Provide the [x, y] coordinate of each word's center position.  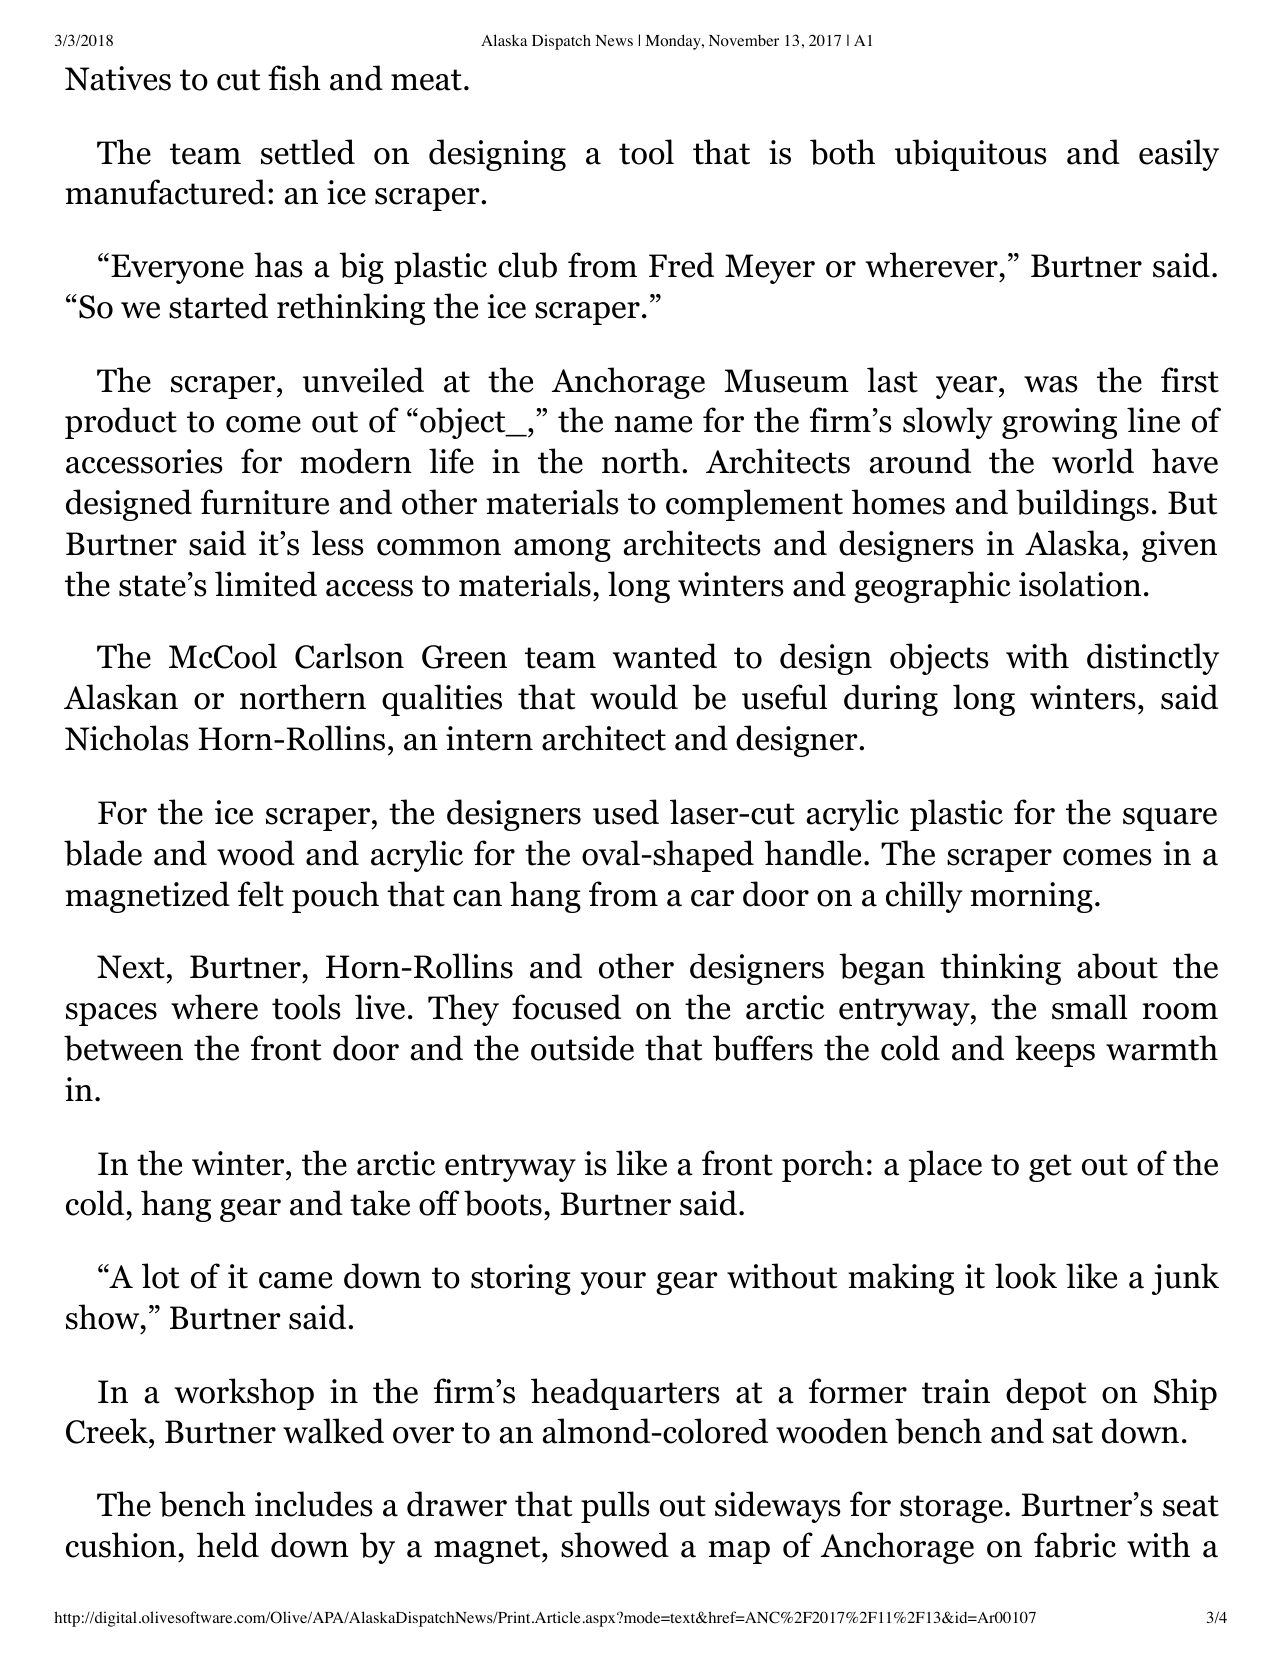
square [1170, 819]
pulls [615, 1507]
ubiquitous [971, 155]
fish [294, 78]
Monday [674, 42]
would [634, 697]
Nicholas [127, 738]
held [228, 1545]
